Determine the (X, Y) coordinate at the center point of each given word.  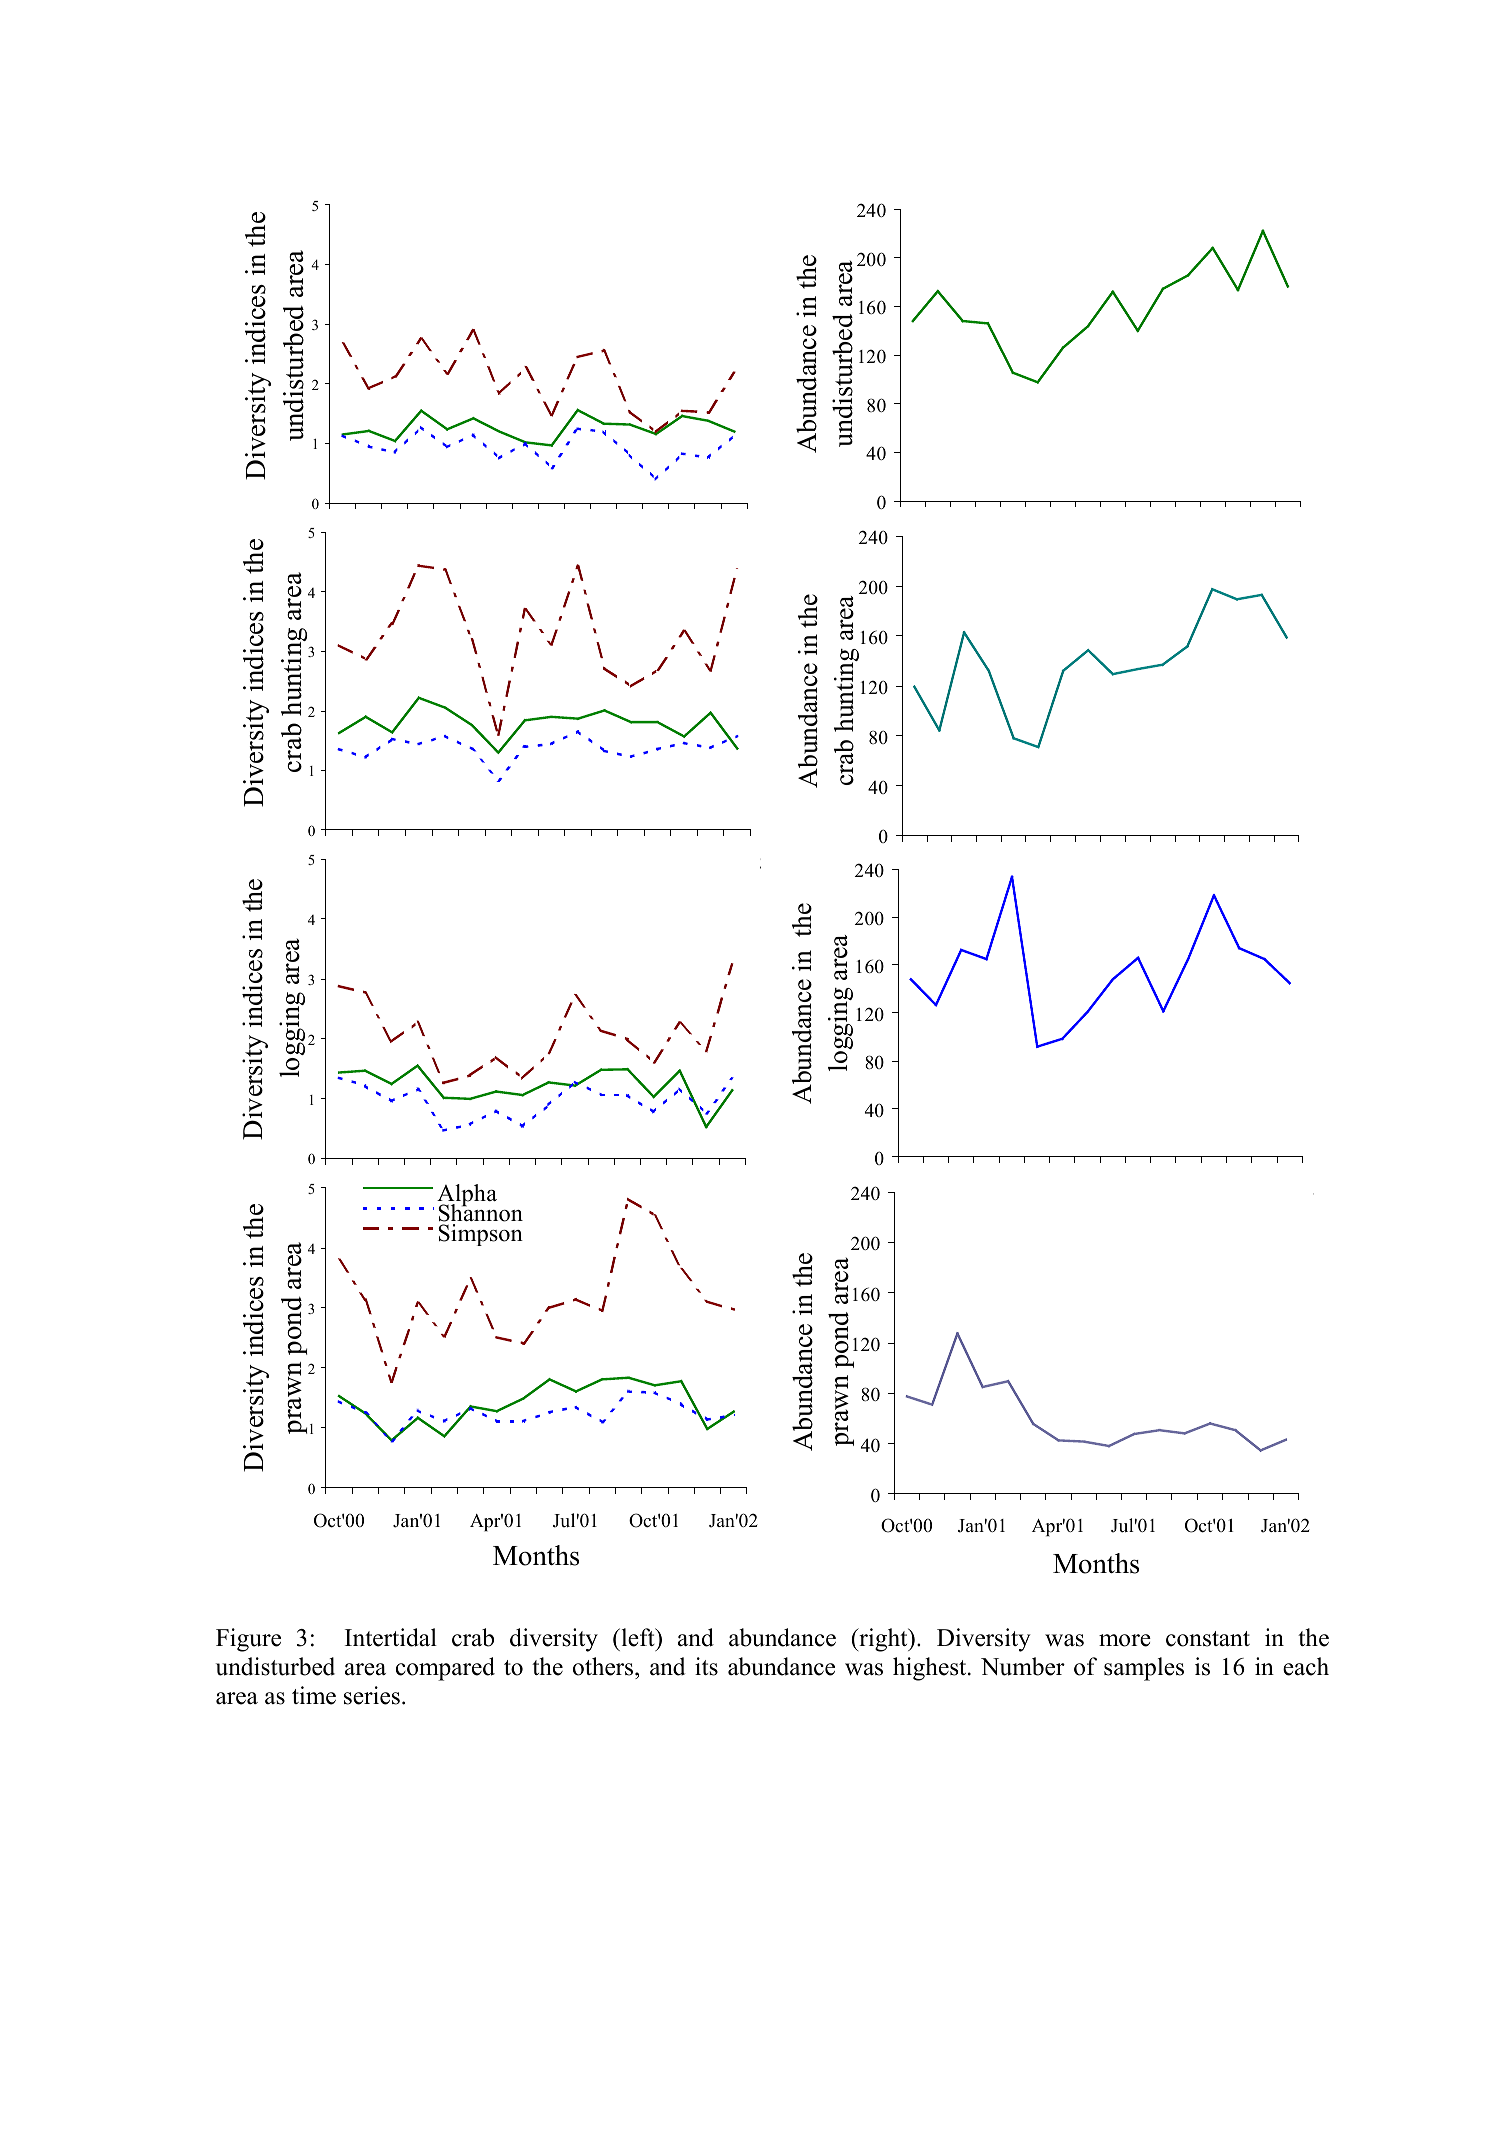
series (372, 1695)
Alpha (467, 1196)
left (638, 1637)
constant (1208, 1639)
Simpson (480, 1235)
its (706, 1666)
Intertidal (391, 1637)
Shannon (480, 1213)
